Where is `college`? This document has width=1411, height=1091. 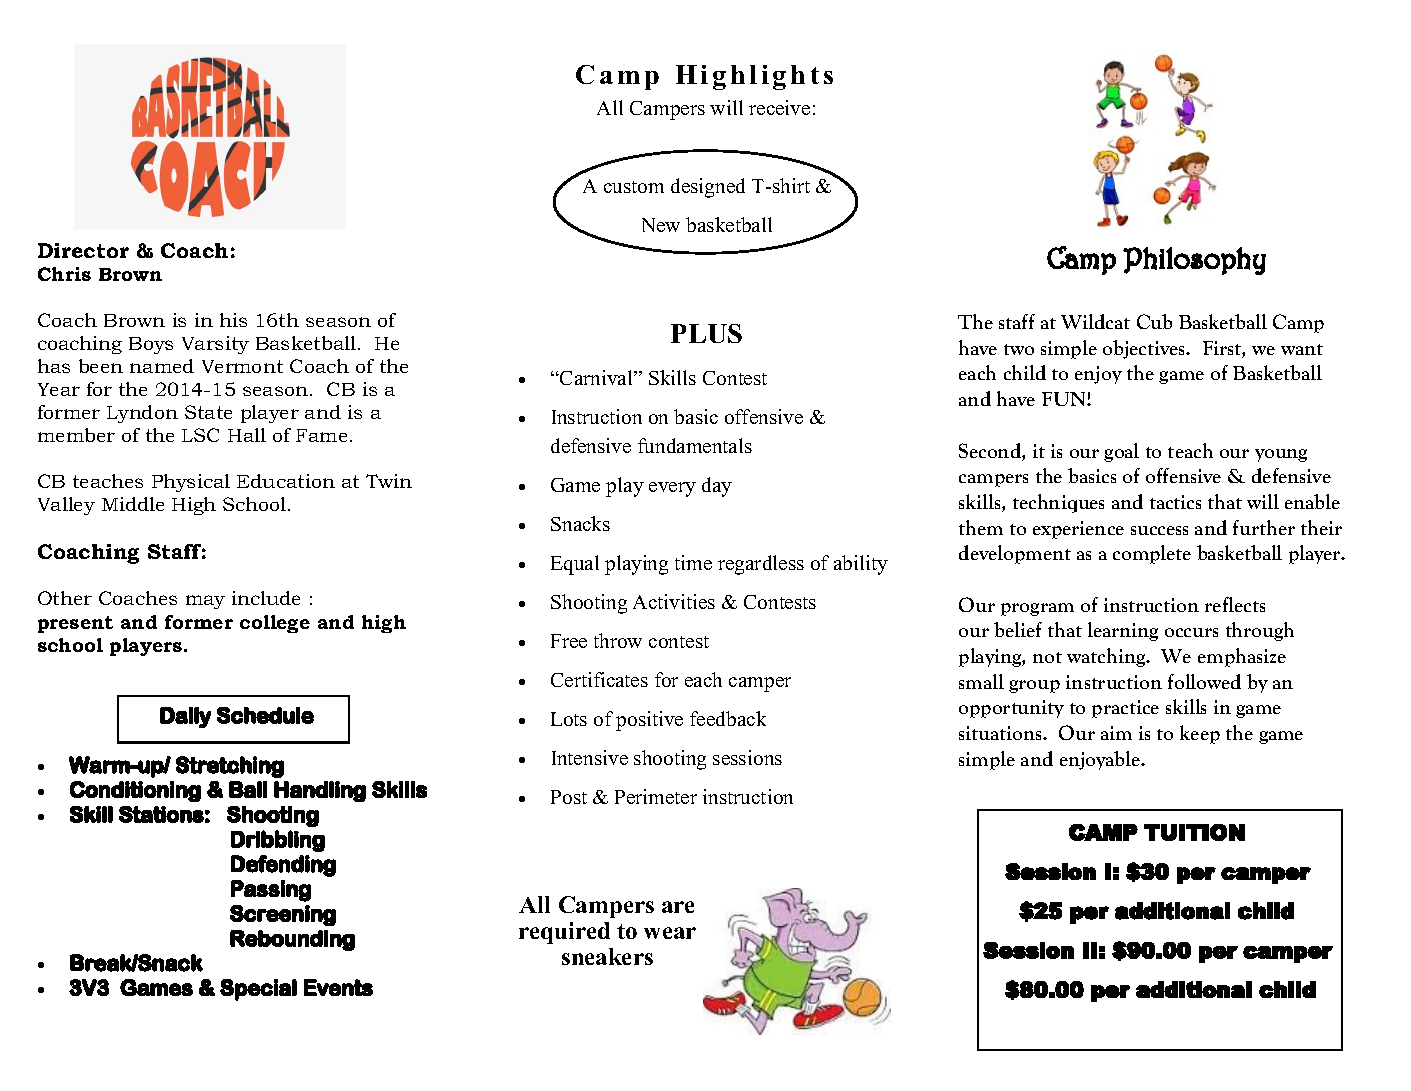 college is located at coordinates (275, 624).
